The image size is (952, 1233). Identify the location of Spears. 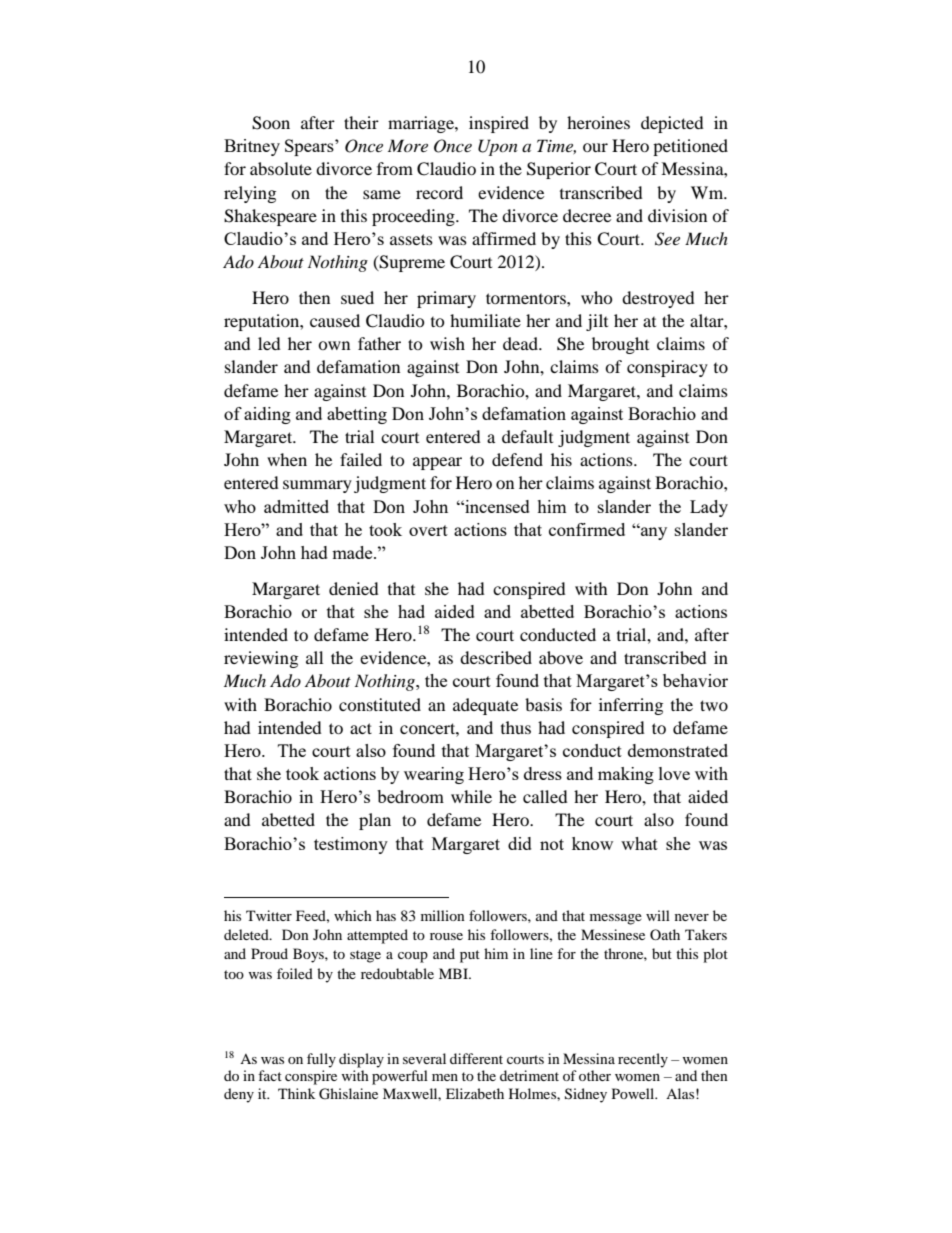
(310, 147).
